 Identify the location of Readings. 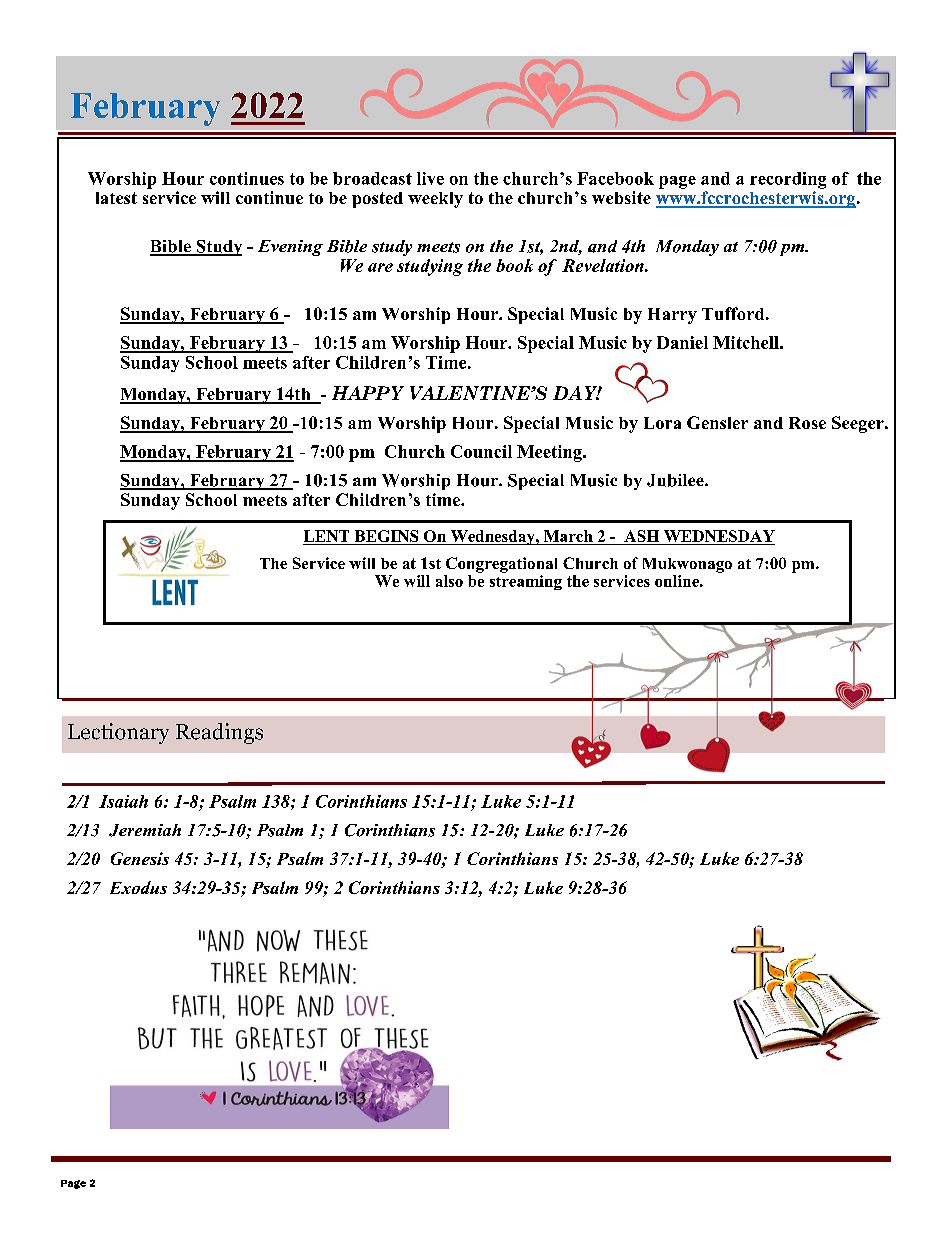
(219, 733).
